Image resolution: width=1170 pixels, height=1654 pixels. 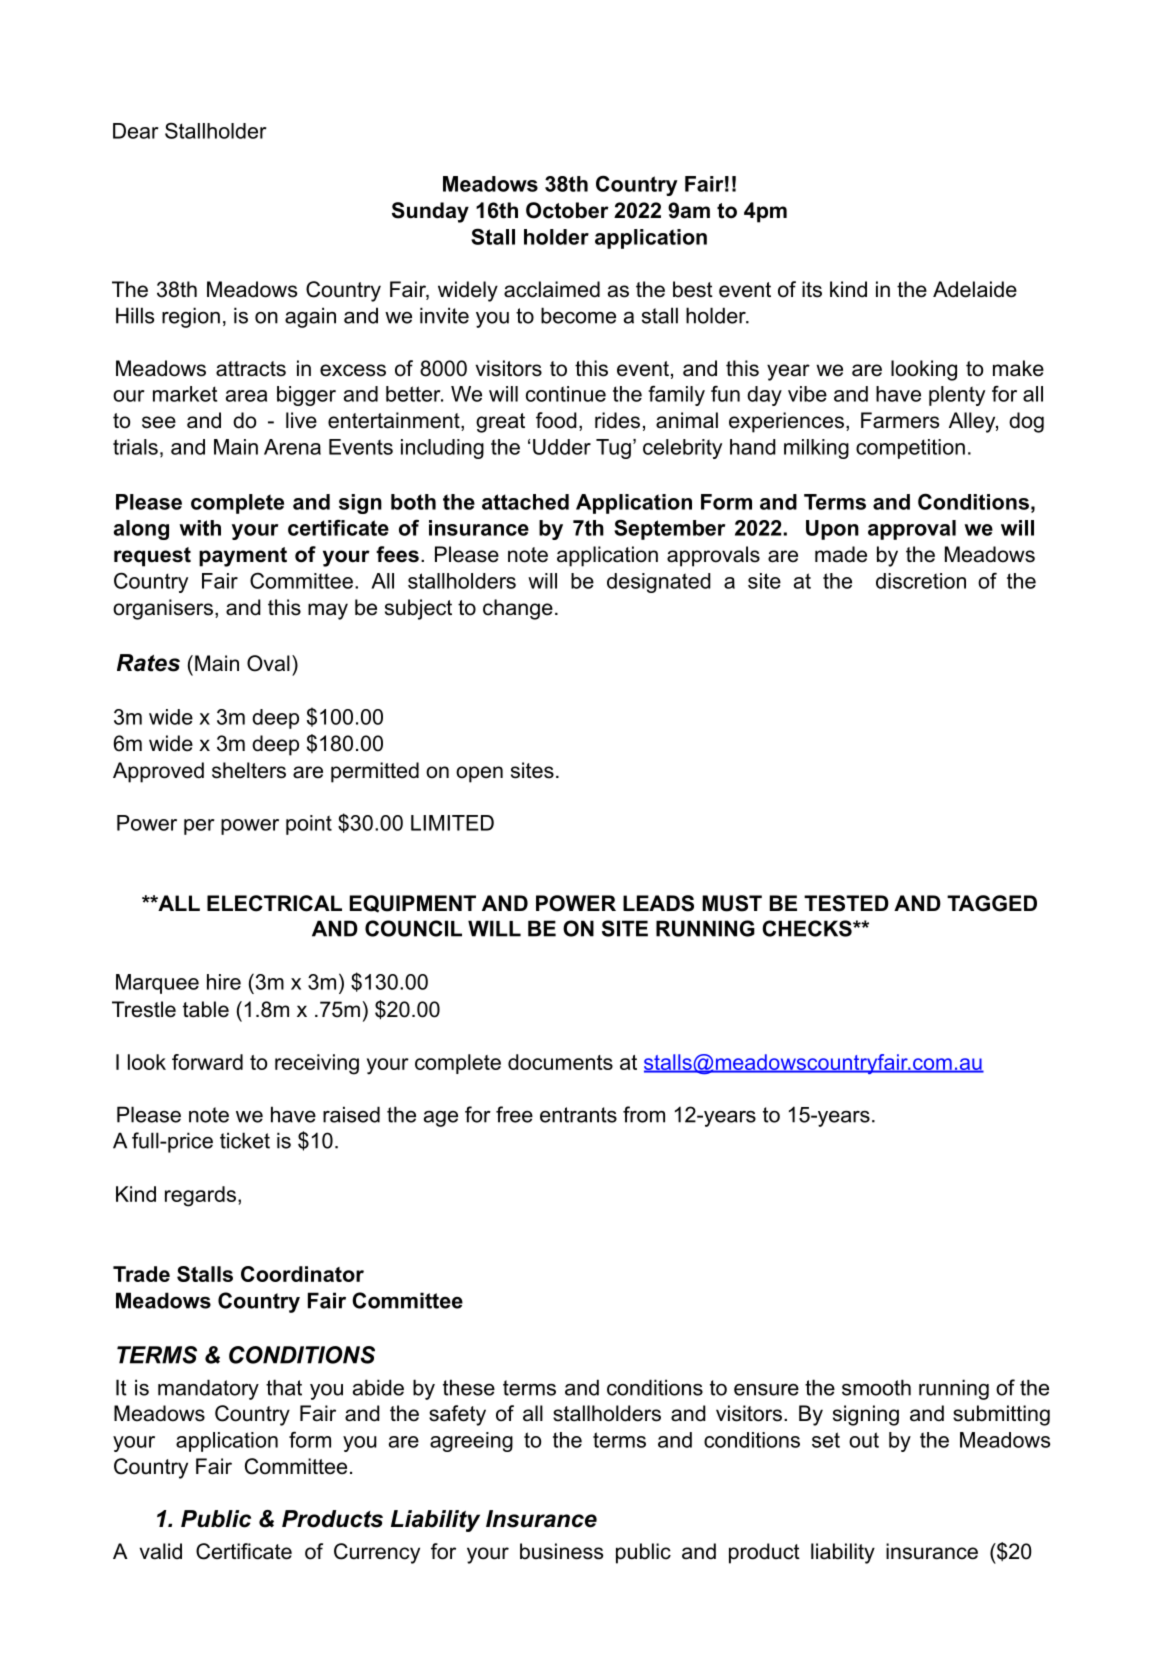 What do you see at coordinates (245, 1140) in the screenshot?
I see `ticket` at bounding box center [245, 1140].
